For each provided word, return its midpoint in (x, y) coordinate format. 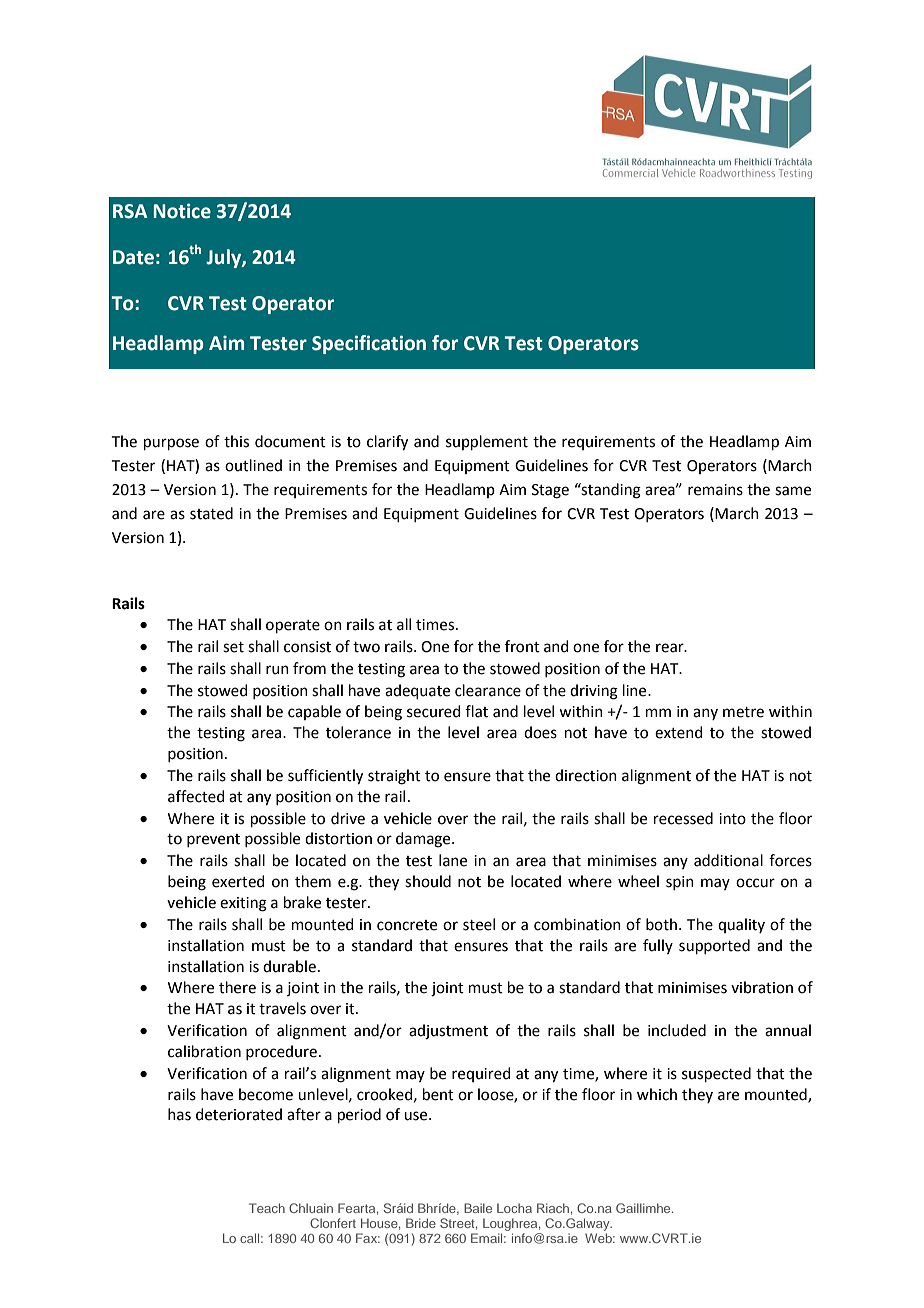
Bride (421, 1223)
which (657, 1094)
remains (715, 490)
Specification (369, 344)
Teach (267, 1208)
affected (196, 796)
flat (476, 711)
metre (743, 712)
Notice (182, 211)
